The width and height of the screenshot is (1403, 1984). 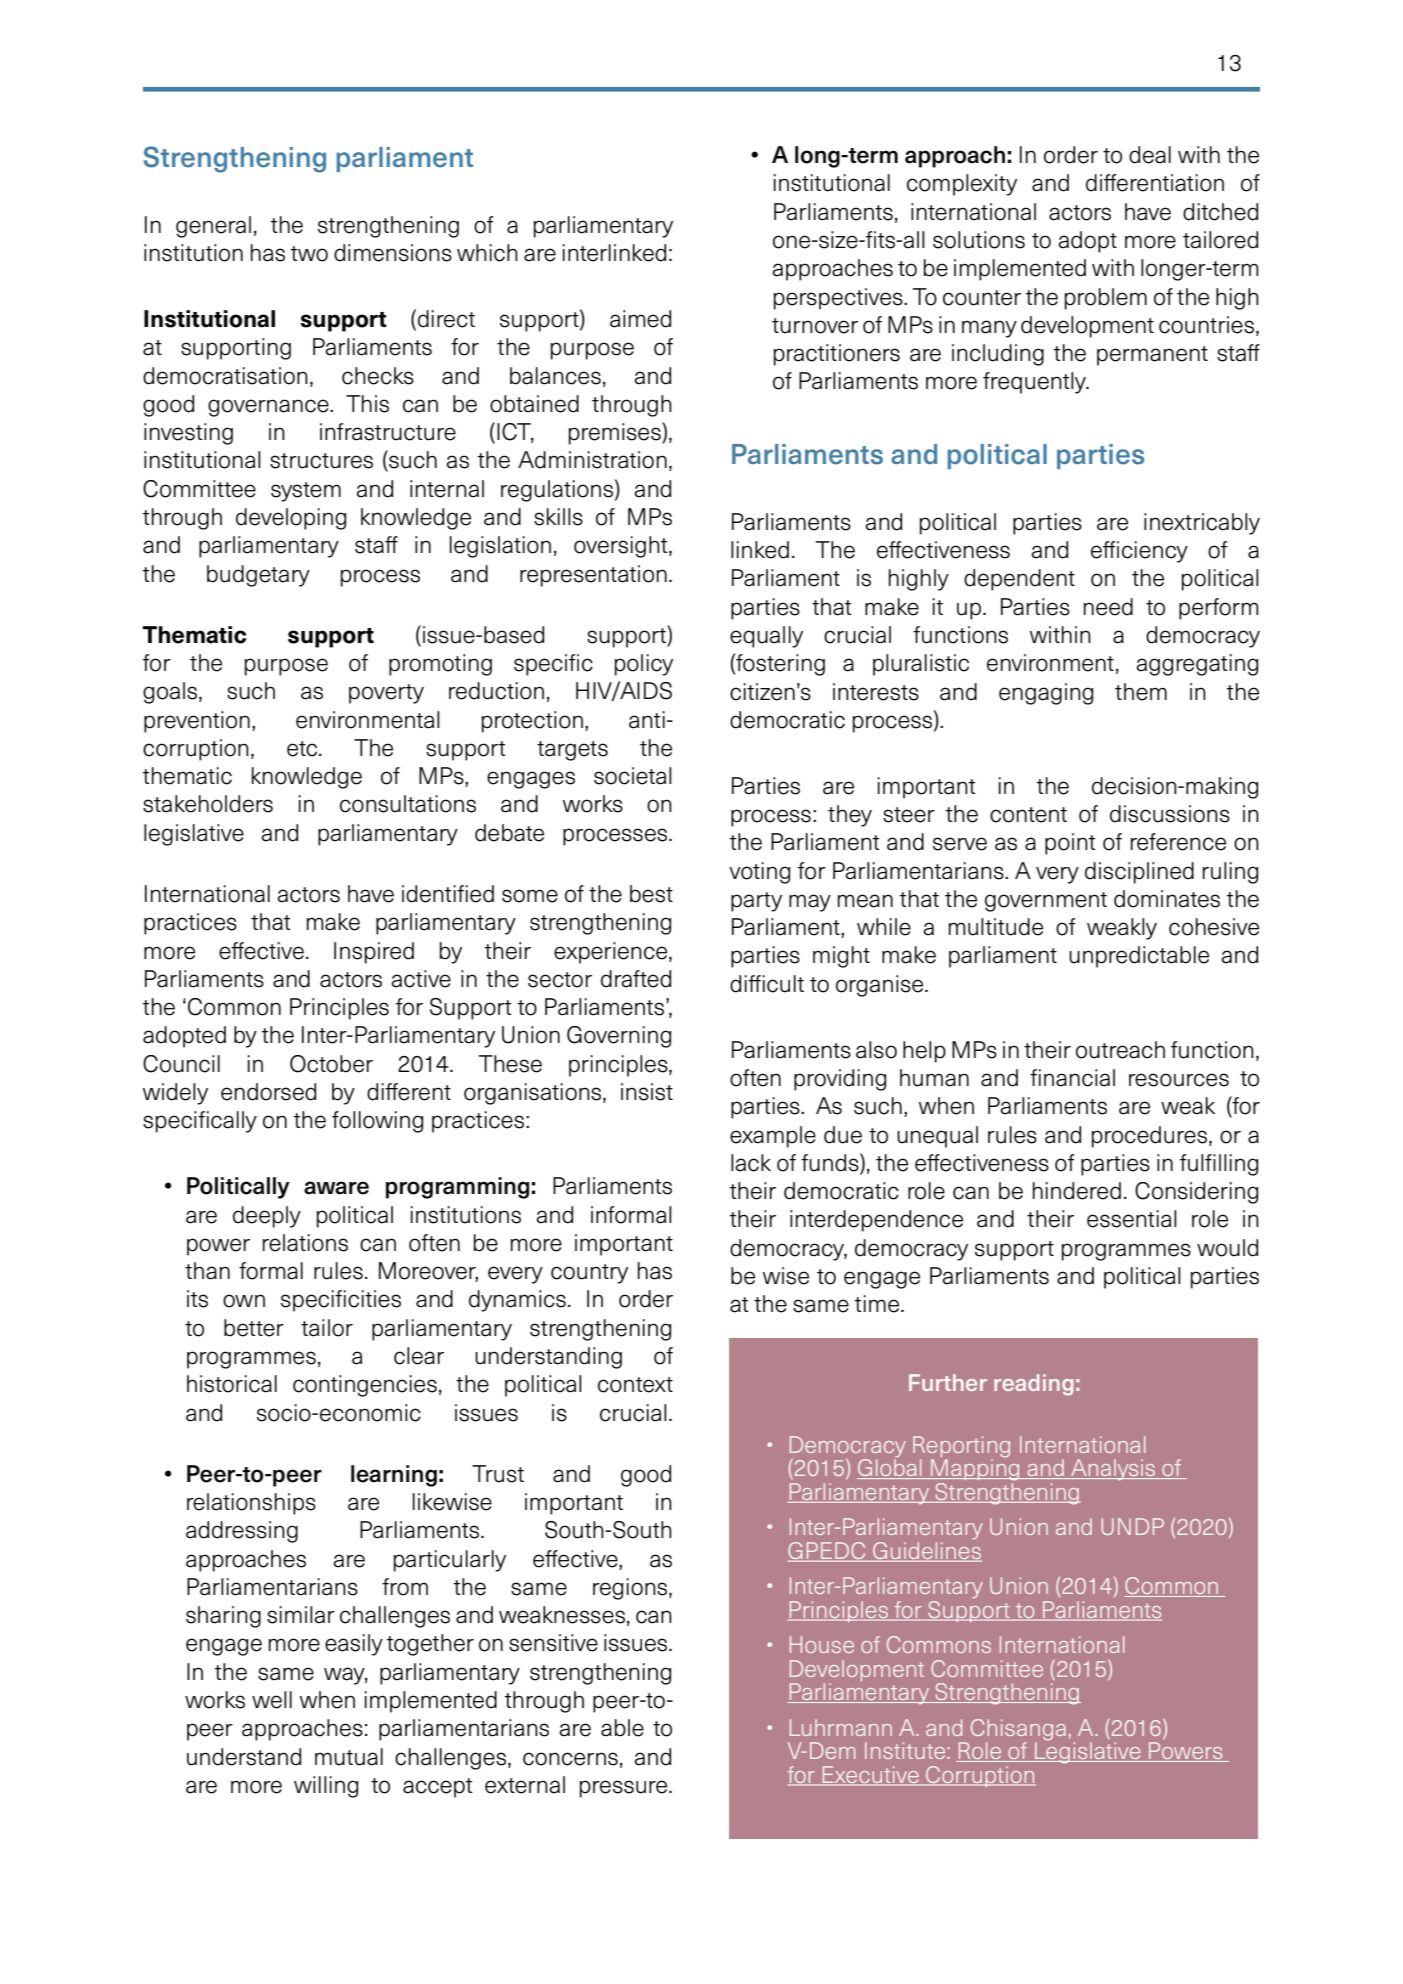 I want to click on Executive, so click(x=870, y=1775).
